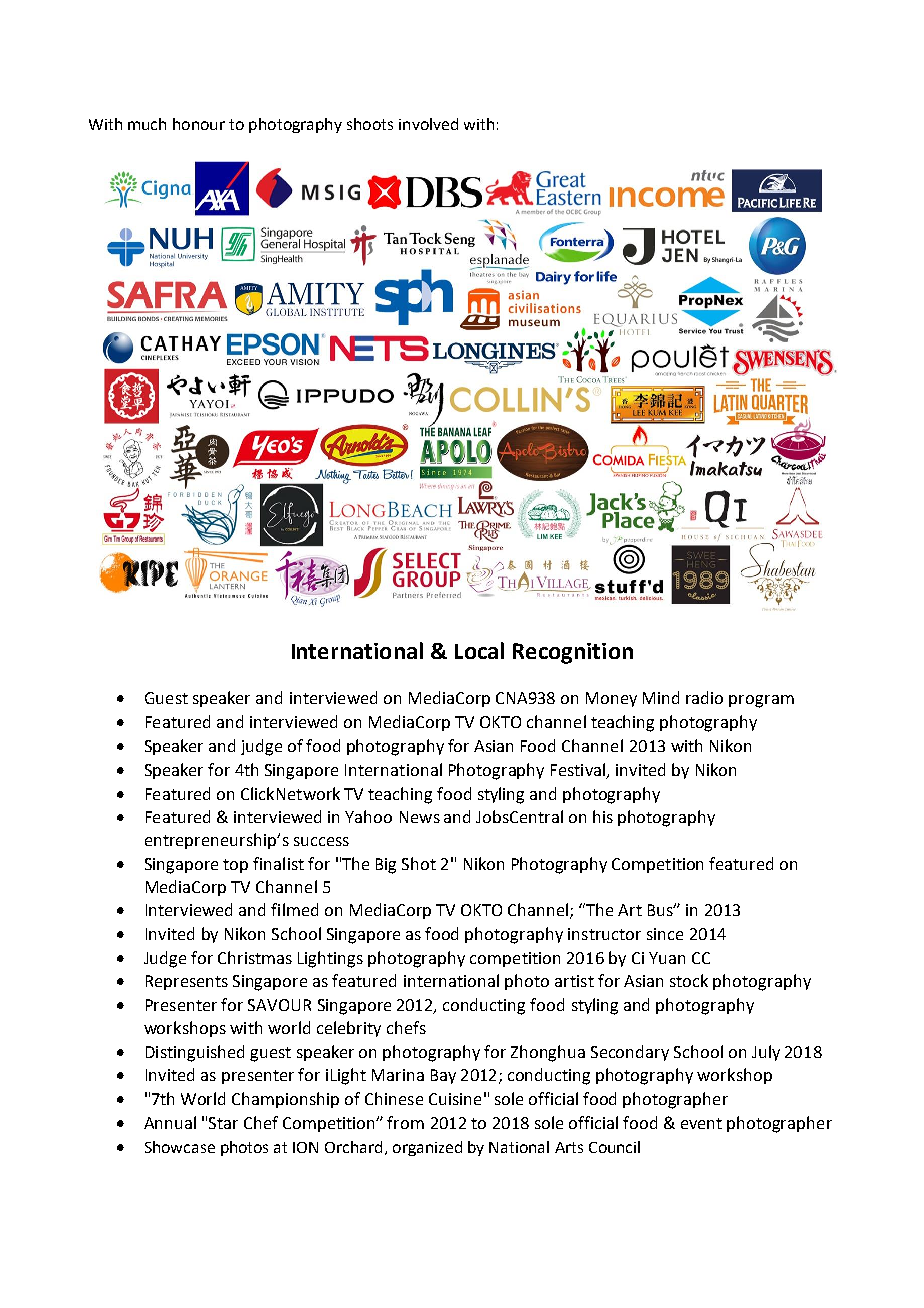 This screenshot has width=924, height=1308. I want to click on involved, so click(428, 124).
